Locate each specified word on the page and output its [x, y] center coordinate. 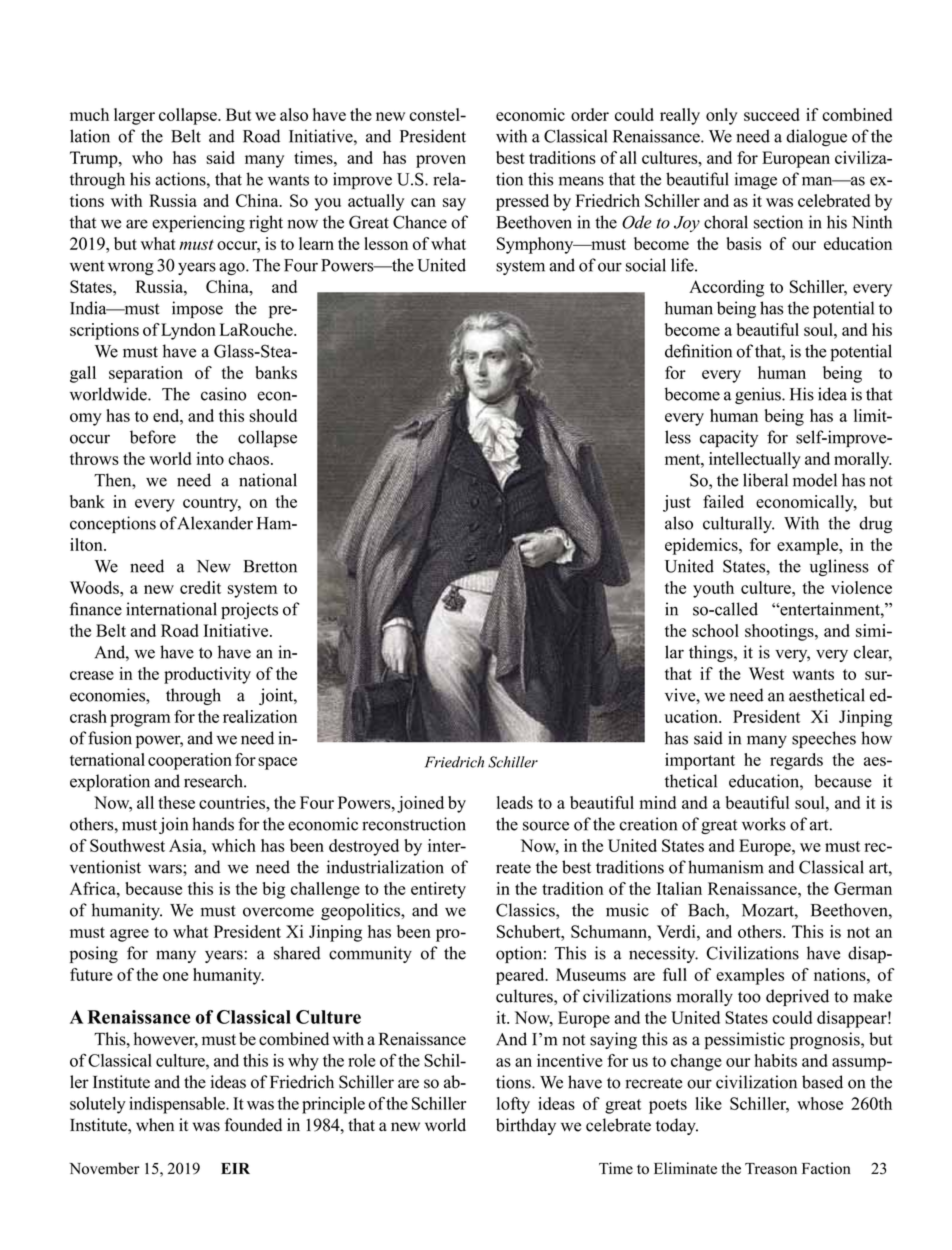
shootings [780, 632]
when [155, 1125]
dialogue [816, 138]
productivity [207, 675]
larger [134, 116]
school [715, 630]
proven [441, 161]
